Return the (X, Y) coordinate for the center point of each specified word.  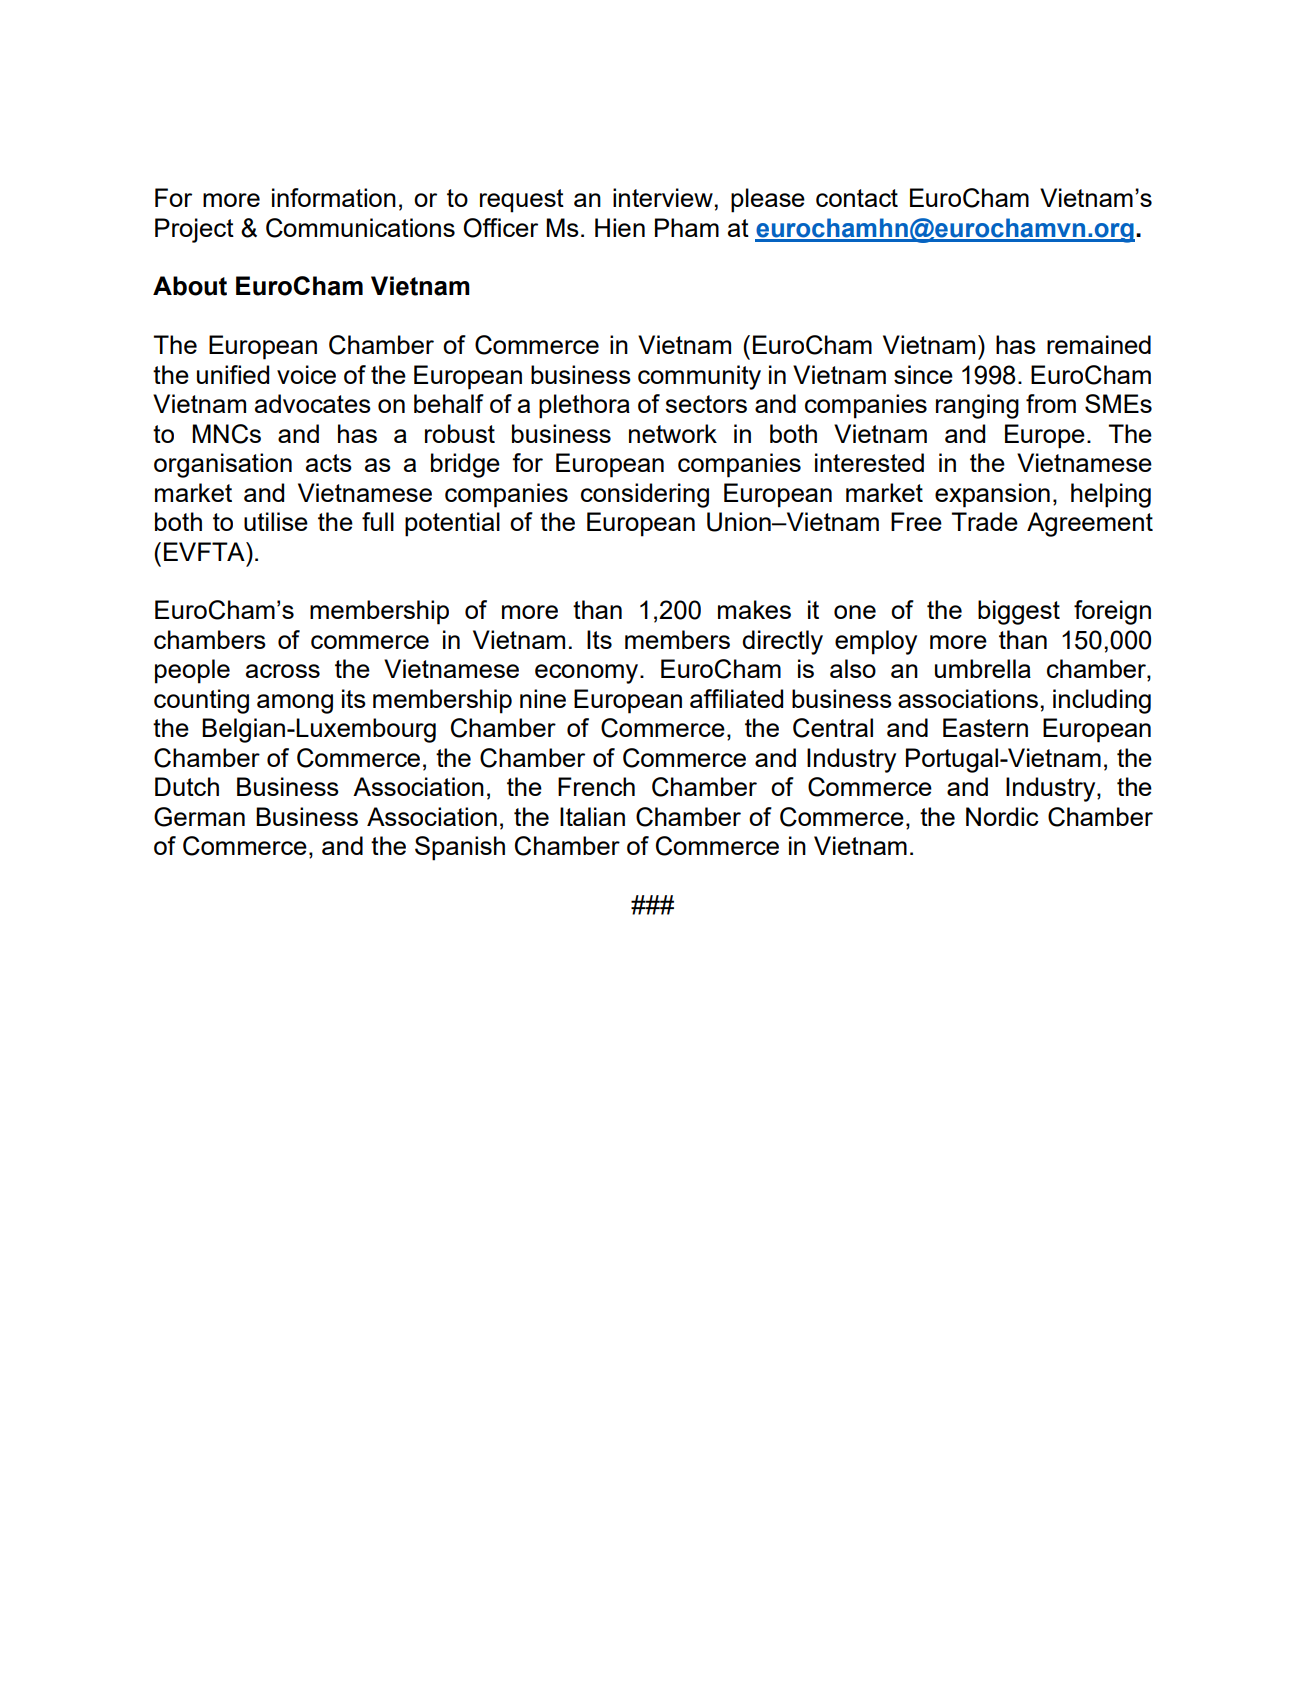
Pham (687, 227)
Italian (592, 816)
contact (857, 198)
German (199, 817)
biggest (1019, 612)
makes (754, 609)
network (673, 433)
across (283, 671)
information (334, 197)
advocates (313, 403)
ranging (977, 406)
